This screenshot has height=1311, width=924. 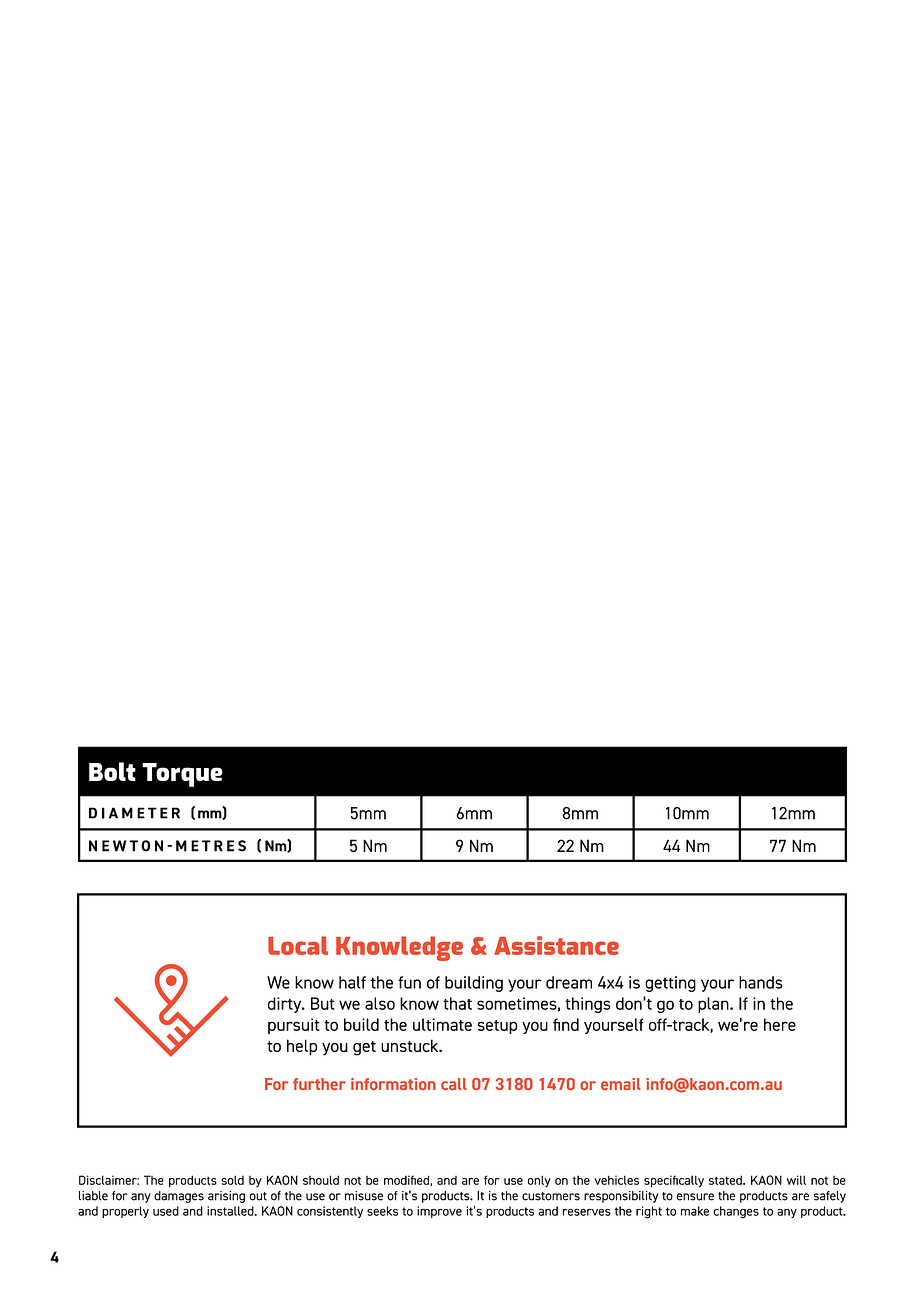 What do you see at coordinates (761, 982) in the screenshot?
I see `hands` at bounding box center [761, 982].
